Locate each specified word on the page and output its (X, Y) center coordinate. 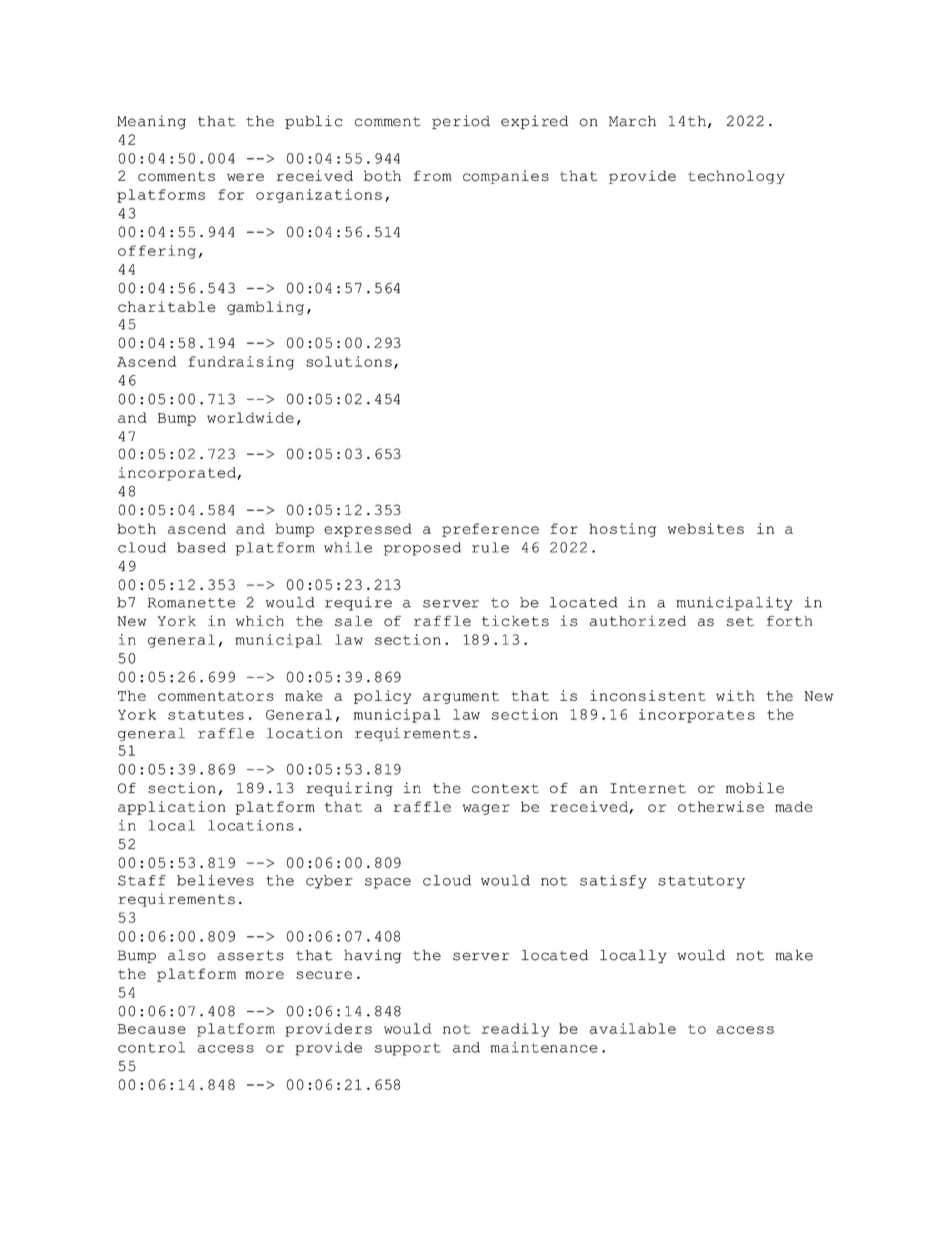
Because (152, 1029)
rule (490, 547)
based (201, 547)
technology (736, 177)
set (740, 621)
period (461, 122)
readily (515, 1030)
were (245, 177)
